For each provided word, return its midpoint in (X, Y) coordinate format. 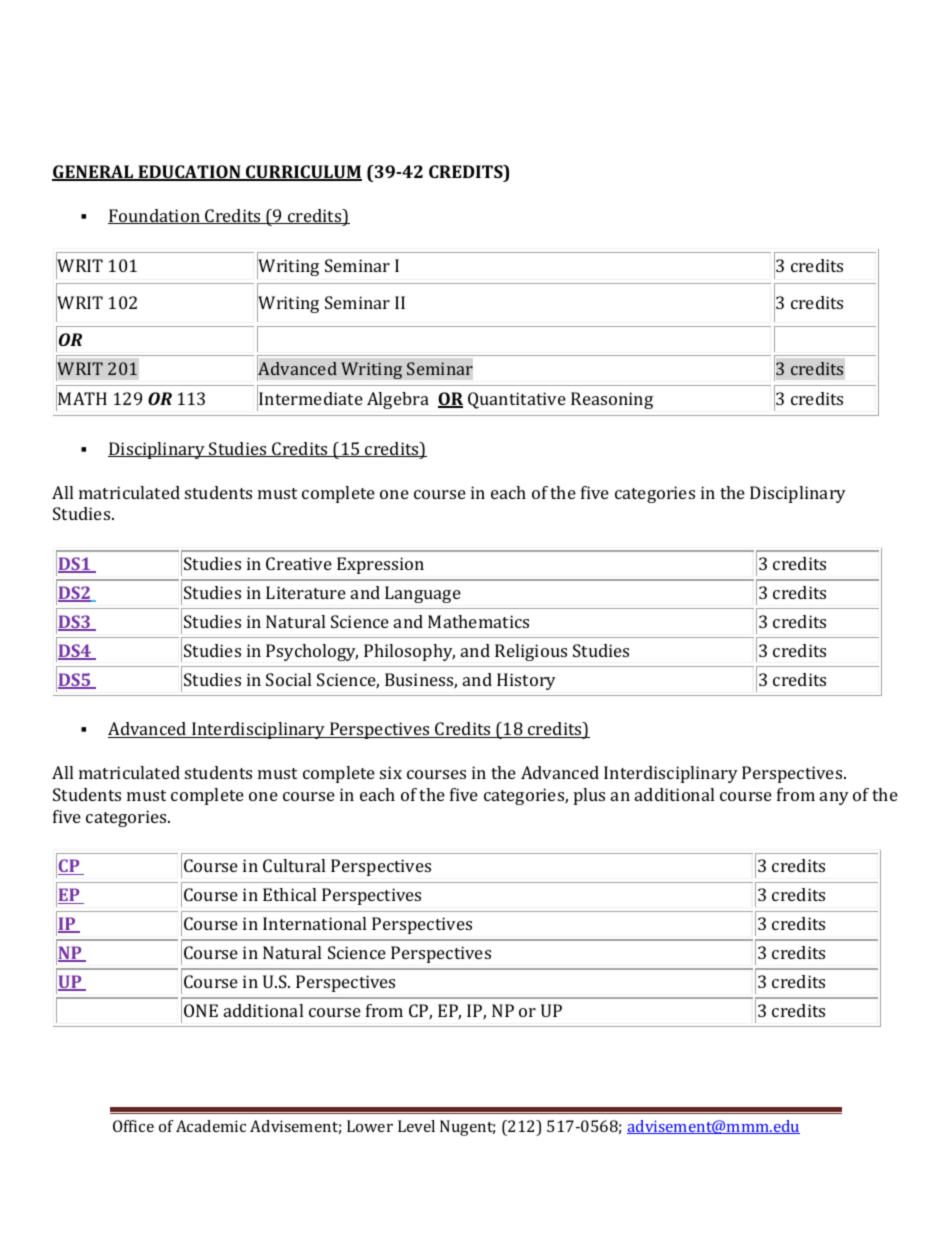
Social (288, 679)
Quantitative (517, 400)
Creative (299, 563)
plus (589, 796)
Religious (531, 652)
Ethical (289, 894)
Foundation (155, 216)
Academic (211, 1126)
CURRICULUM (303, 173)
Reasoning (612, 400)
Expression (380, 565)
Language (423, 594)
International (314, 923)
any (834, 798)
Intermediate (311, 398)
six (391, 772)
